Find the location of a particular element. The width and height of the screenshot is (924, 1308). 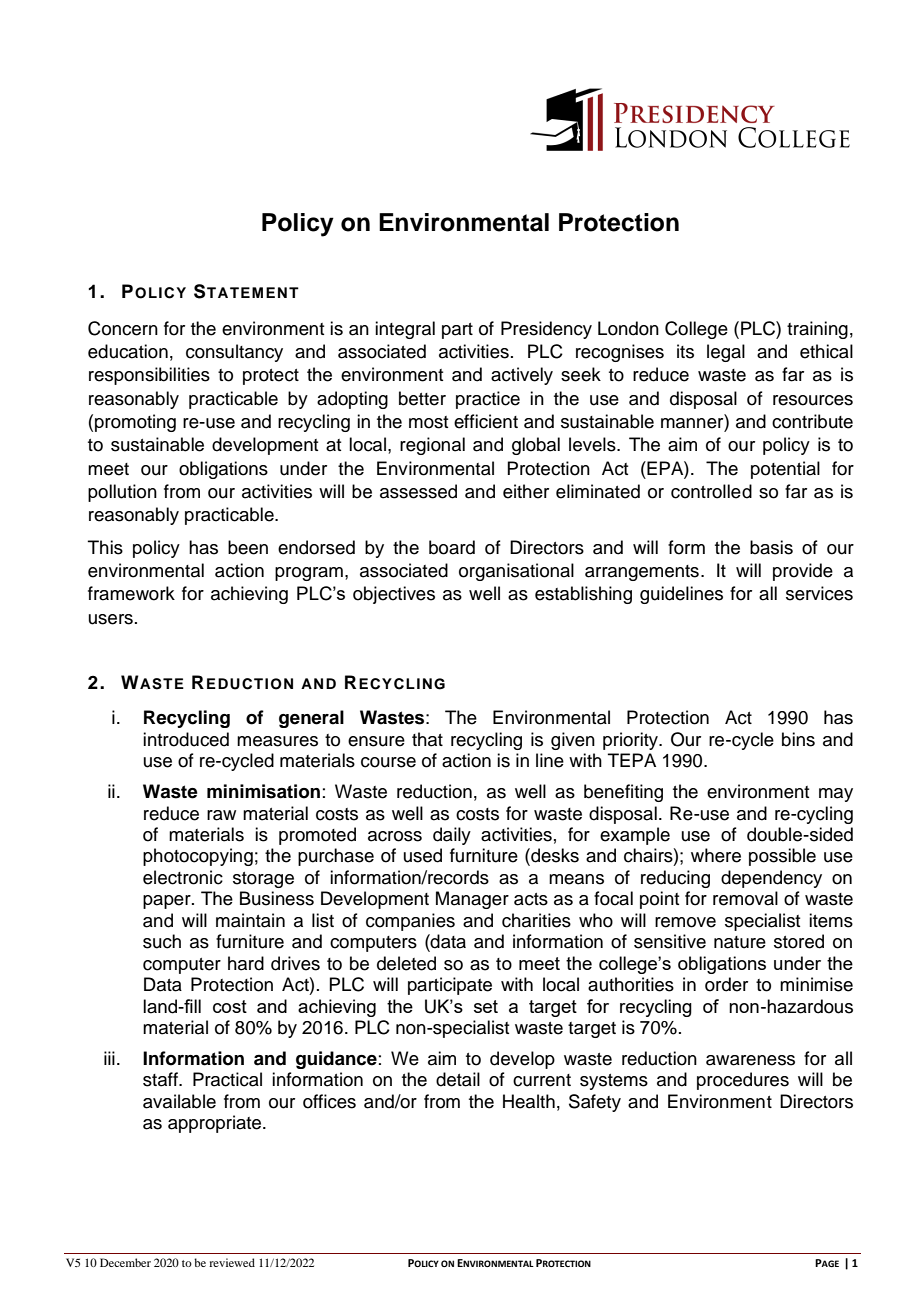

consultancy is located at coordinates (234, 353).
